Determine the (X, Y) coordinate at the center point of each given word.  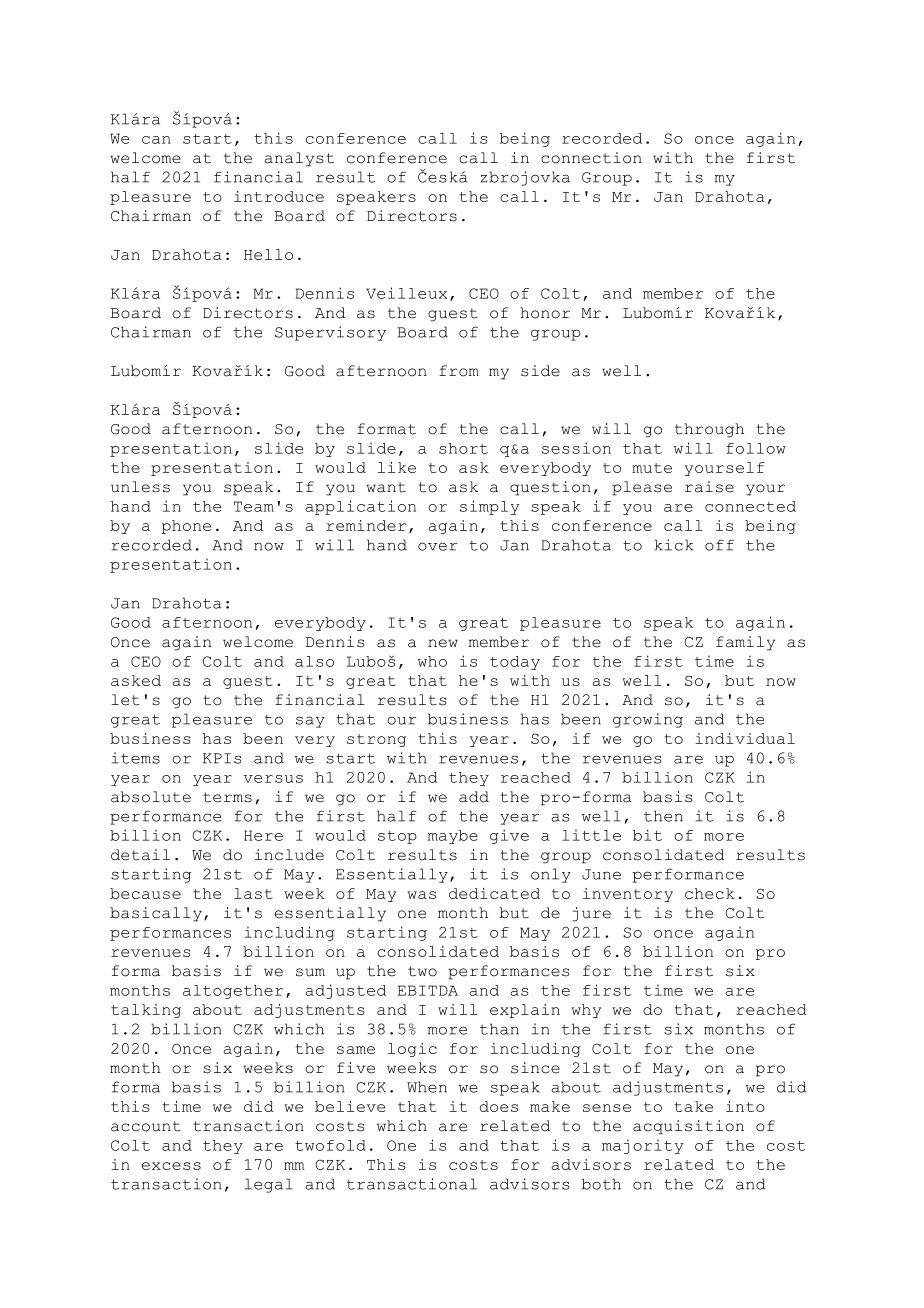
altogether (233, 992)
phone (186, 527)
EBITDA (427, 990)
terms (227, 797)
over (437, 546)
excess (171, 1166)
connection (591, 158)
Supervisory (330, 333)
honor (545, 313)
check (710, 893)
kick (674, 545)
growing (648, 720)
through (709, 430)
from (459, 371)
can (156, 140)
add (474, 797)
